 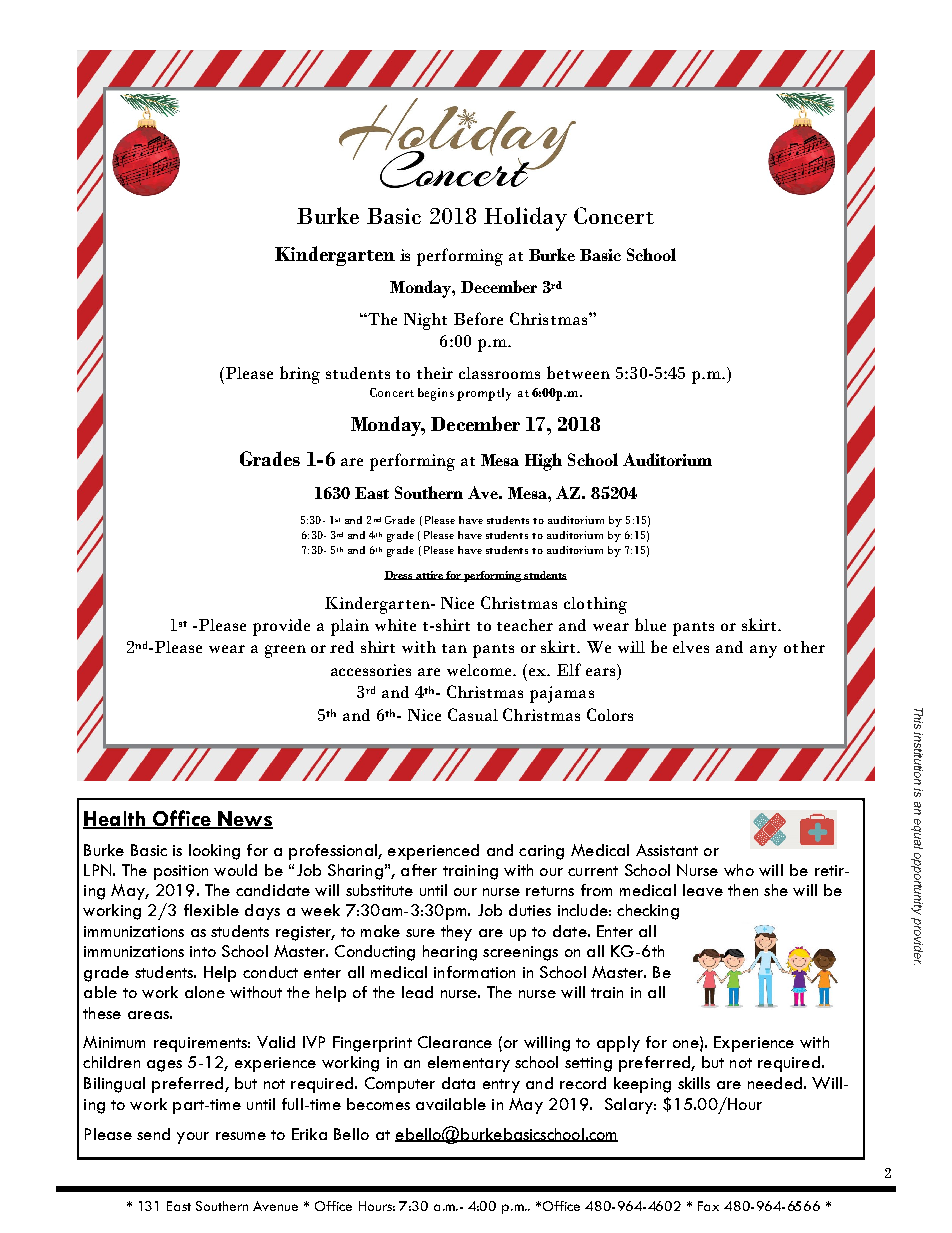 I want to click on becomes, so click(x=378, y=1104).
